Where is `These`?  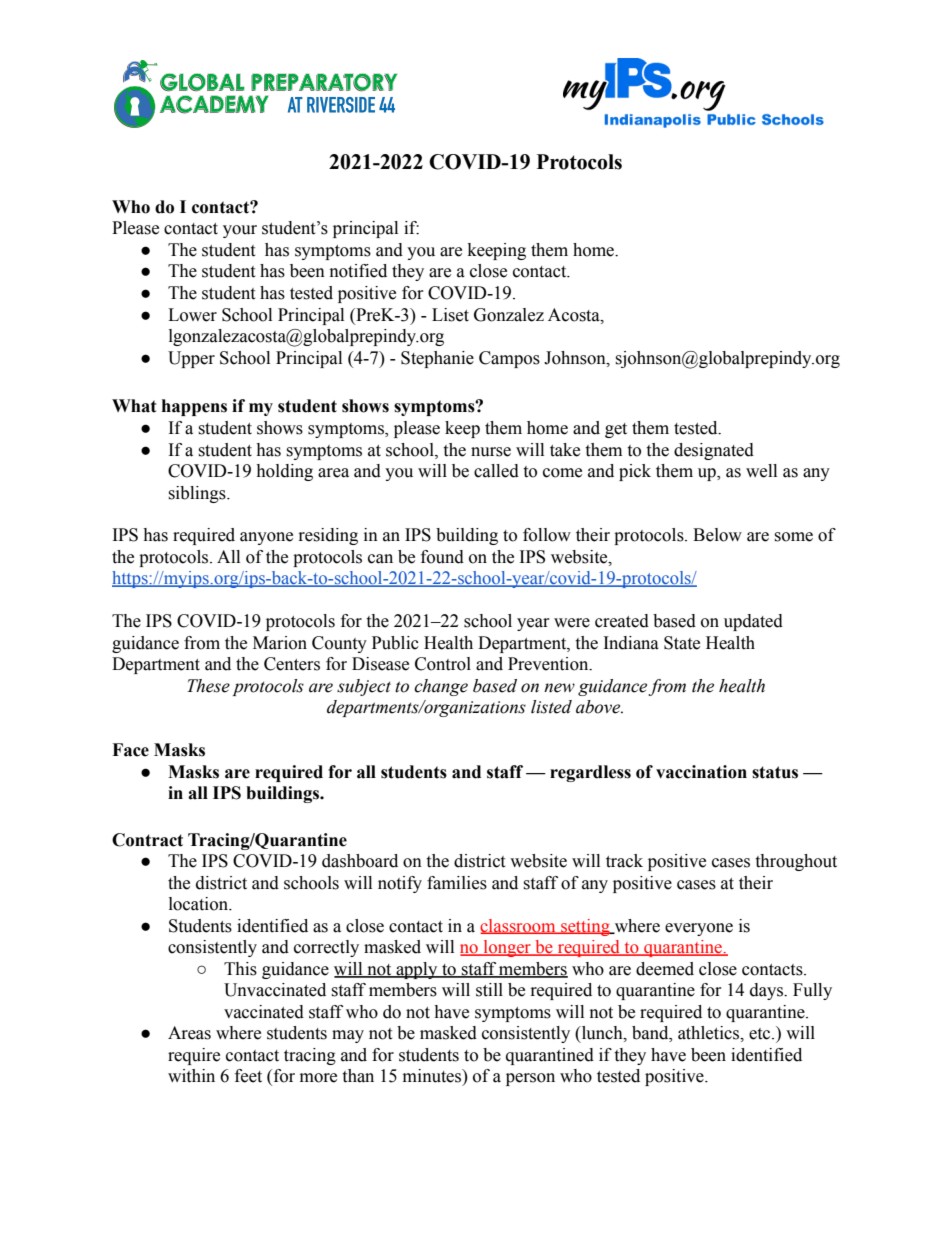
These is located at coordinates (208, 686).
